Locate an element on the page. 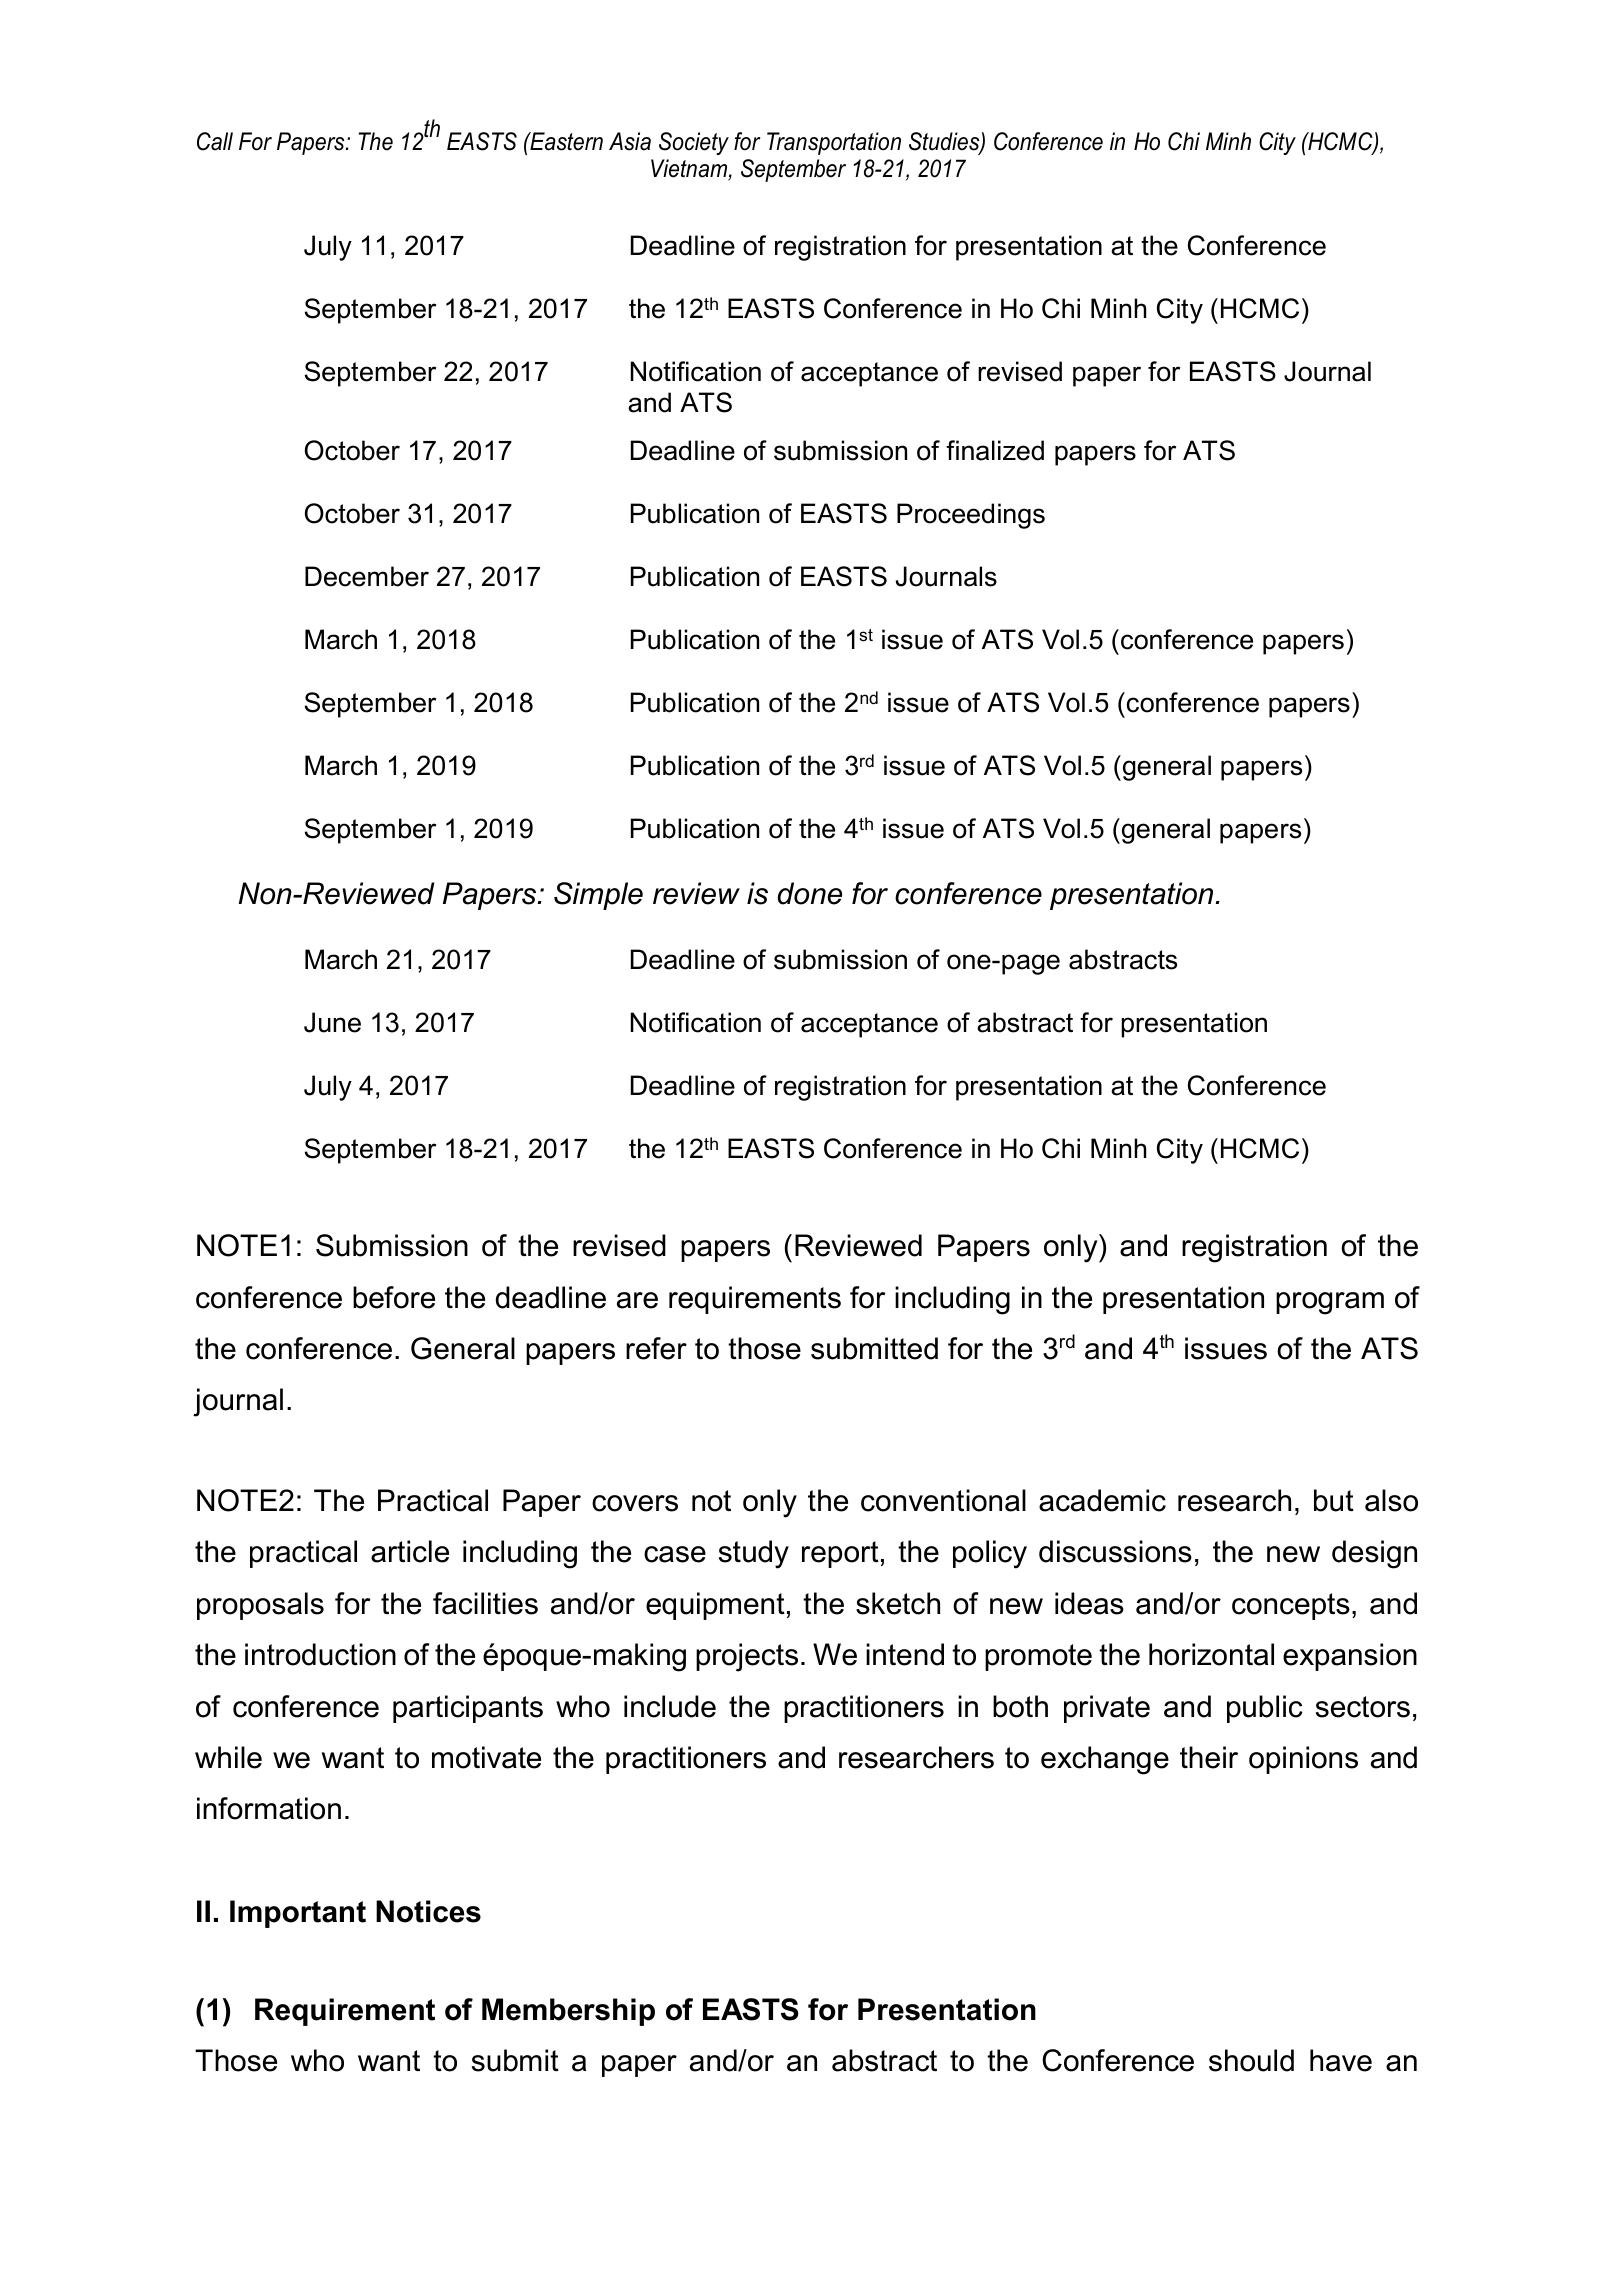 The image size is (1614, 2283). Call is located at coordinates (215, 141).
